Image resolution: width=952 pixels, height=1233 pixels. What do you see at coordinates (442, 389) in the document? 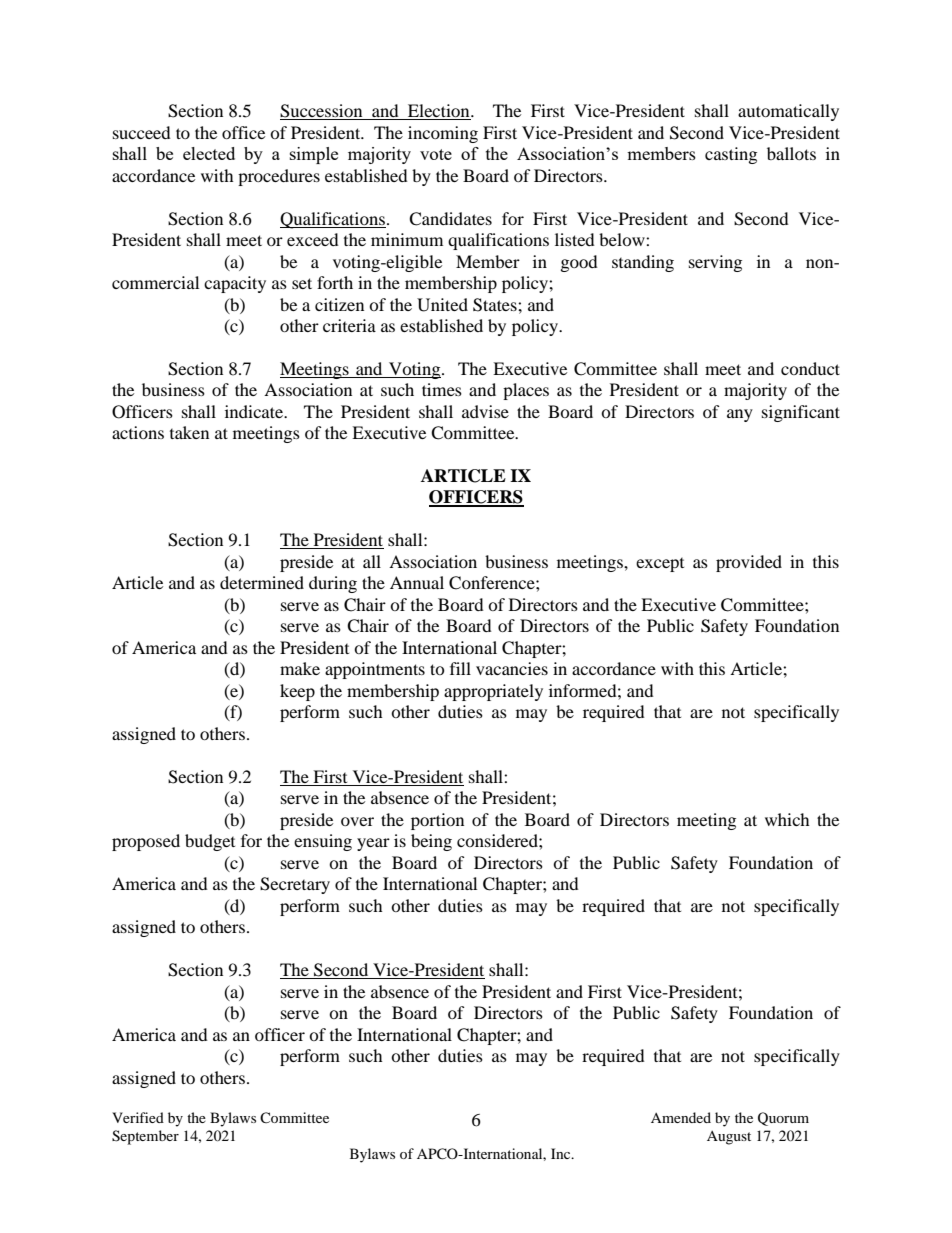
I see `times` at bounding box center [442, 389].
